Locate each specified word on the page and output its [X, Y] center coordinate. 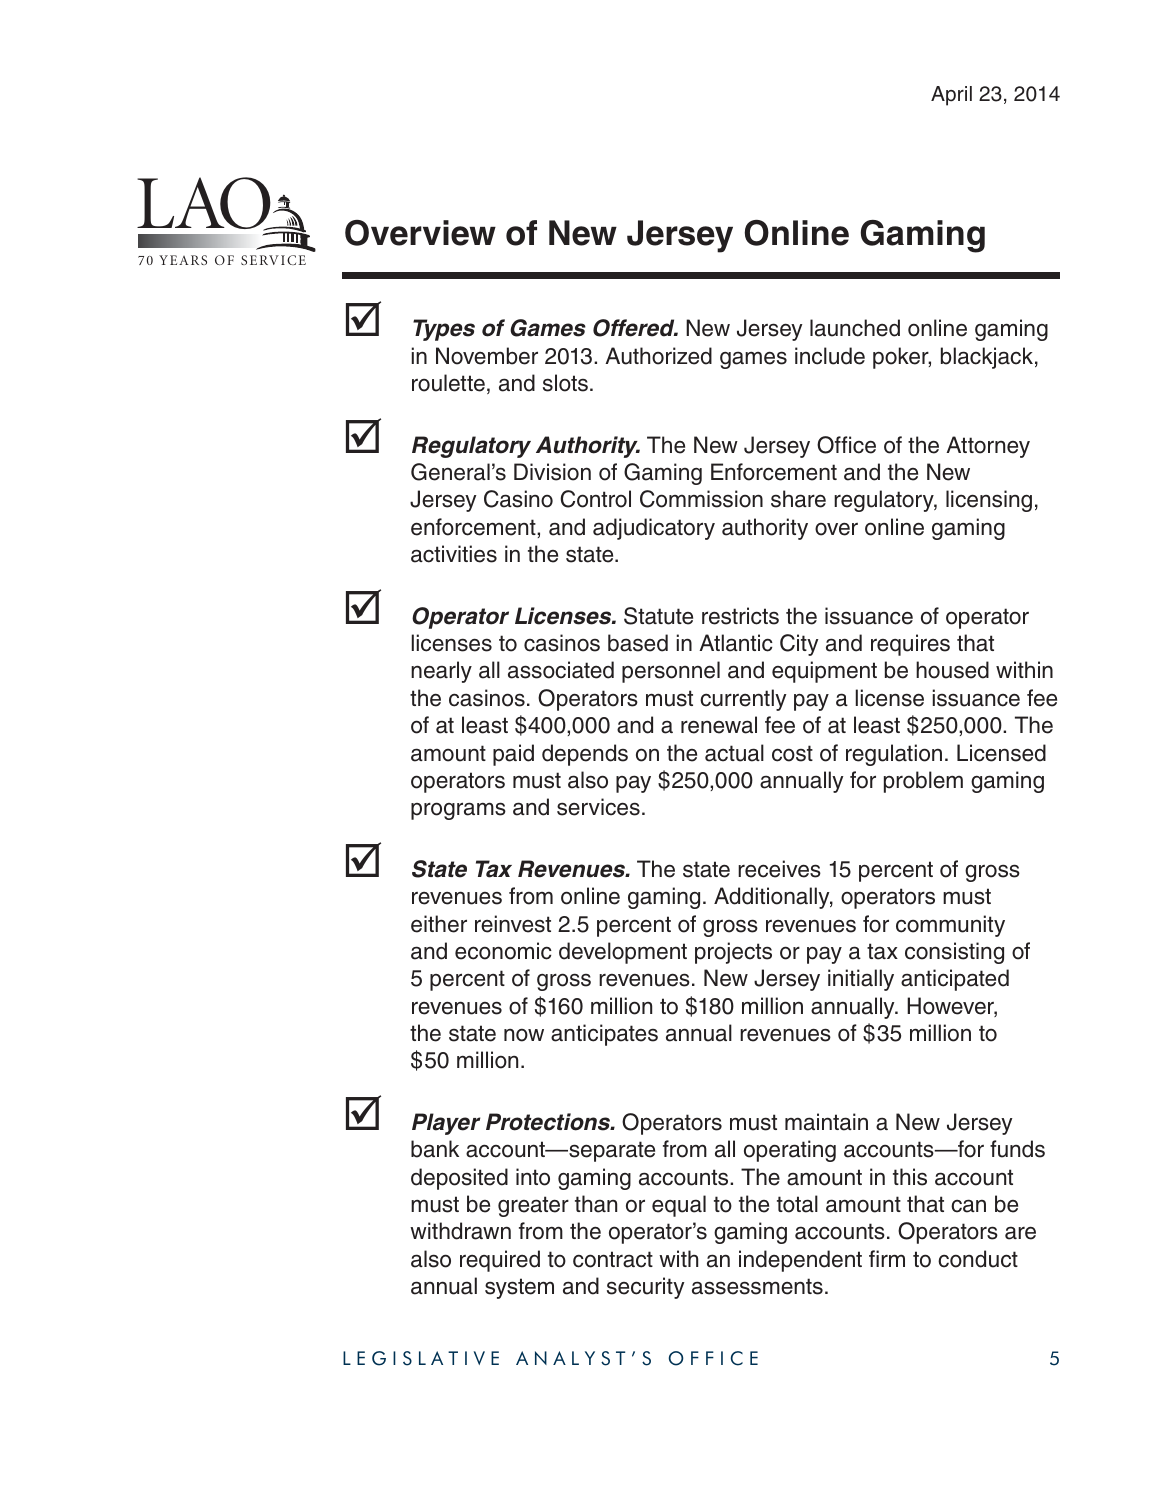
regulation [894, 755]
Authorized [658, 356]
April [951, 96]
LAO [205, 204]
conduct [978, 1259]
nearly [441, 672]
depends [585, 755]
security [645, 1288]
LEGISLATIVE [421, 1358]
